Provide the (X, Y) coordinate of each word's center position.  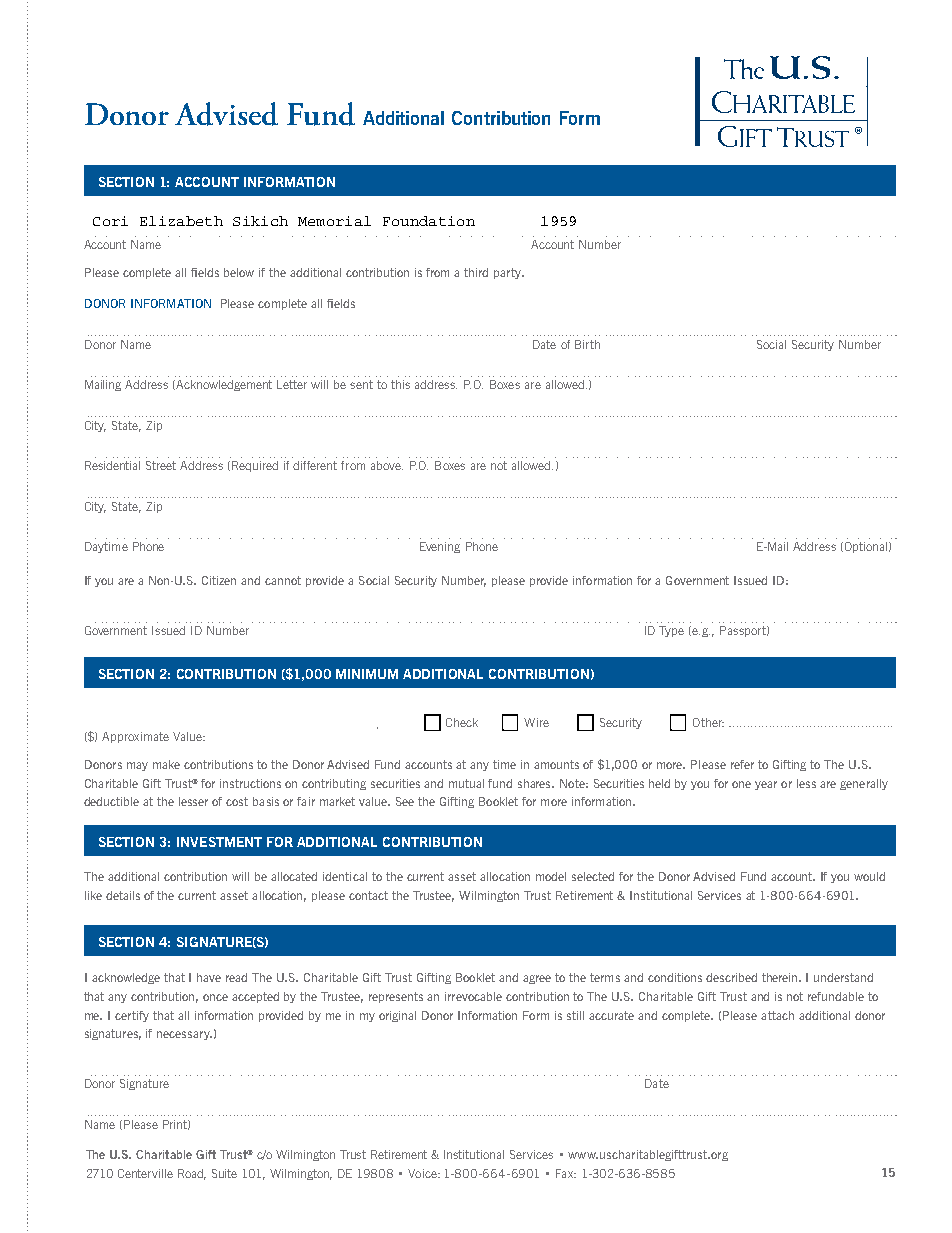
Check (462, 722)
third (476, 272)
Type (671, 631)
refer (742, 764)
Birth (587, 344)
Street (161, 465)
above (387, 465)
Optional (864, 547)
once (215, 997)
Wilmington (489, 896)
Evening (440, 547)
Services (719, 895)
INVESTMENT (219, 842)
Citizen (219, 580)
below (239, 272)
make (166, 764)
